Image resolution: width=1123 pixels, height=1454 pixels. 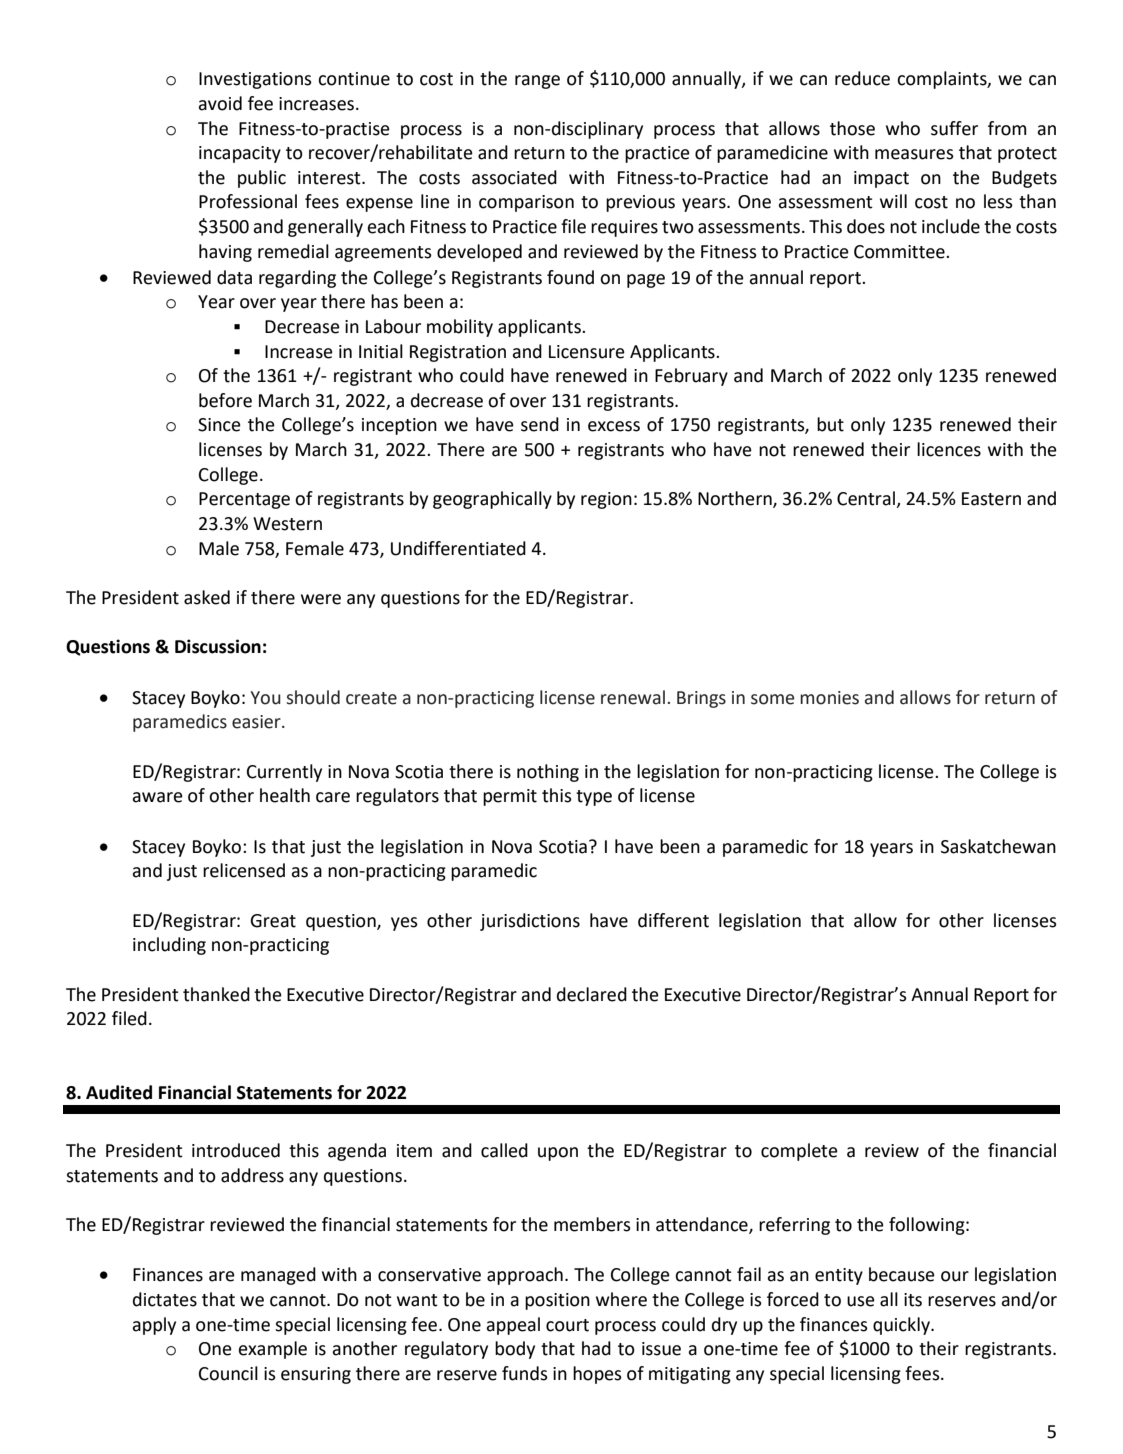 I want to click on range, so click(x=537, y=82).
